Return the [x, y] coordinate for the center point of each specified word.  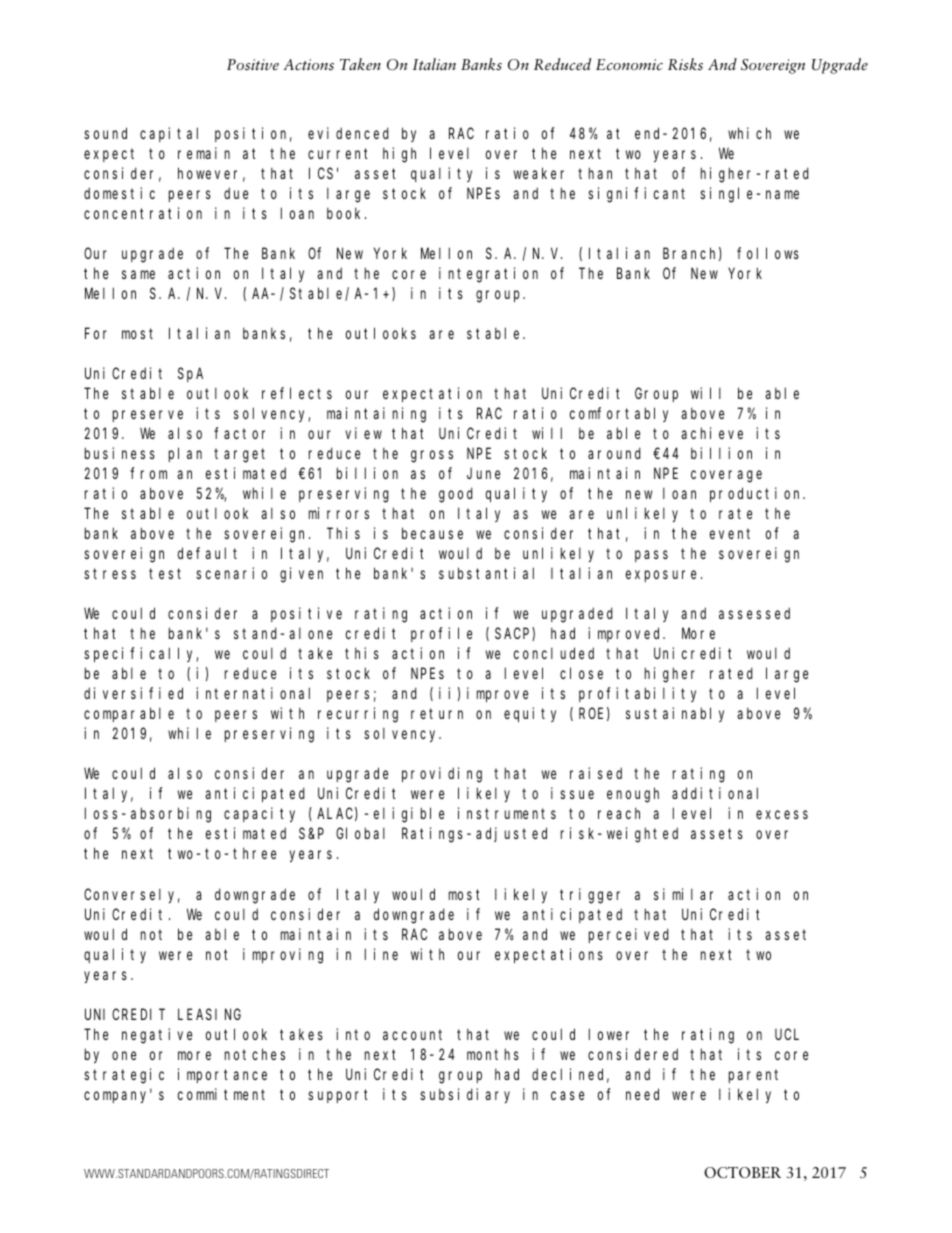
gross [432, 456]
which [749, 133]
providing [442, 775]
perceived [629, 935]
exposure [661, 576]
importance [222, 1075]
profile [441, 634]
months [493, 1054]
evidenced [348, 133]
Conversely [132, 895]
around [614, 453]
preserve [148, 416]
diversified [133, 693]
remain [204, 153]
